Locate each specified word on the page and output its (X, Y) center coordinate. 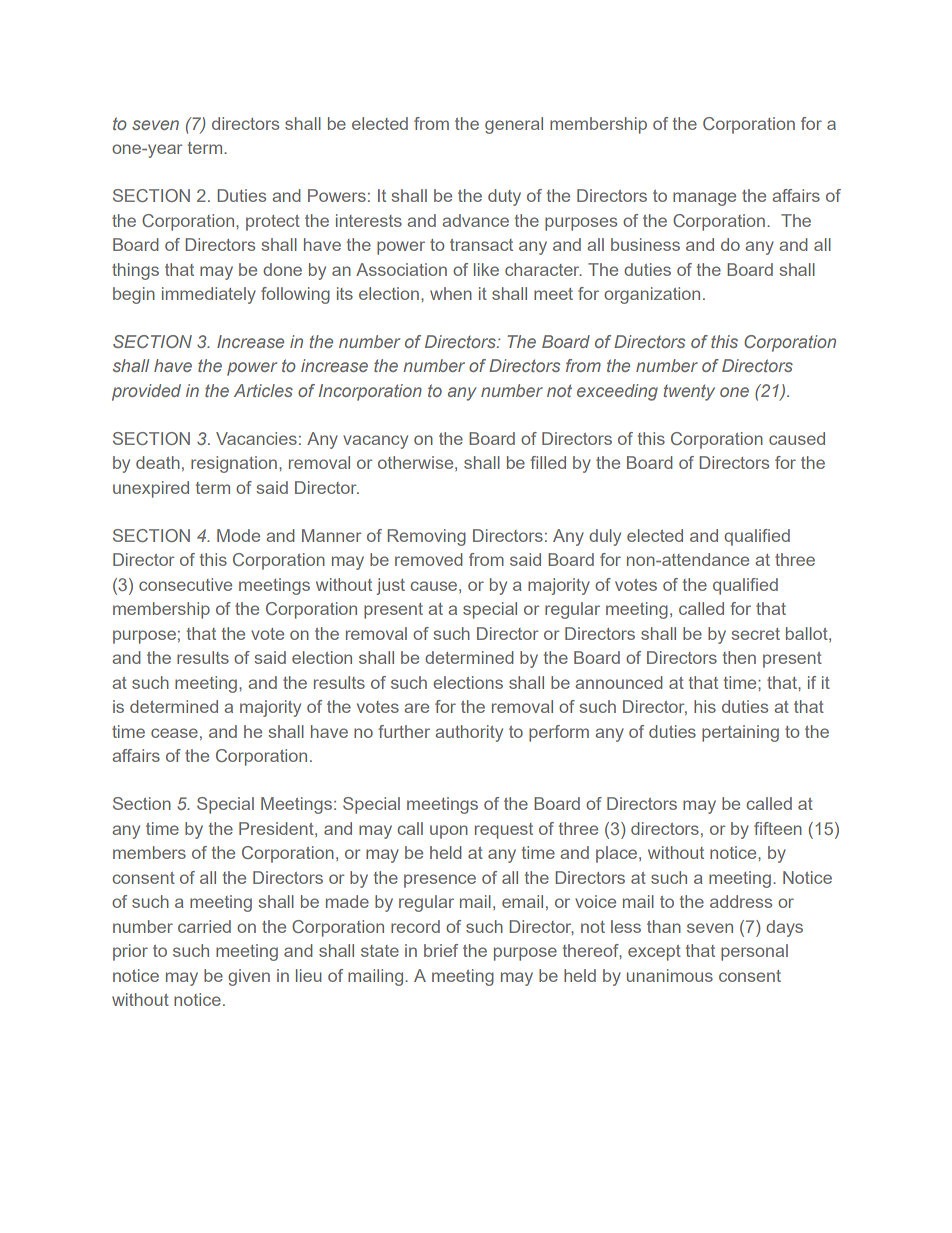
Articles (263, 390)
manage (704, 199)
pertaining (740, 733)
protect (273, 223)
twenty (689, 392)
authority (469, 733)
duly (605, 537)
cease (174, 733)
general (514, 125)
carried (204, 926)
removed (429, 559)
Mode (238, 535)
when (451, 293)
